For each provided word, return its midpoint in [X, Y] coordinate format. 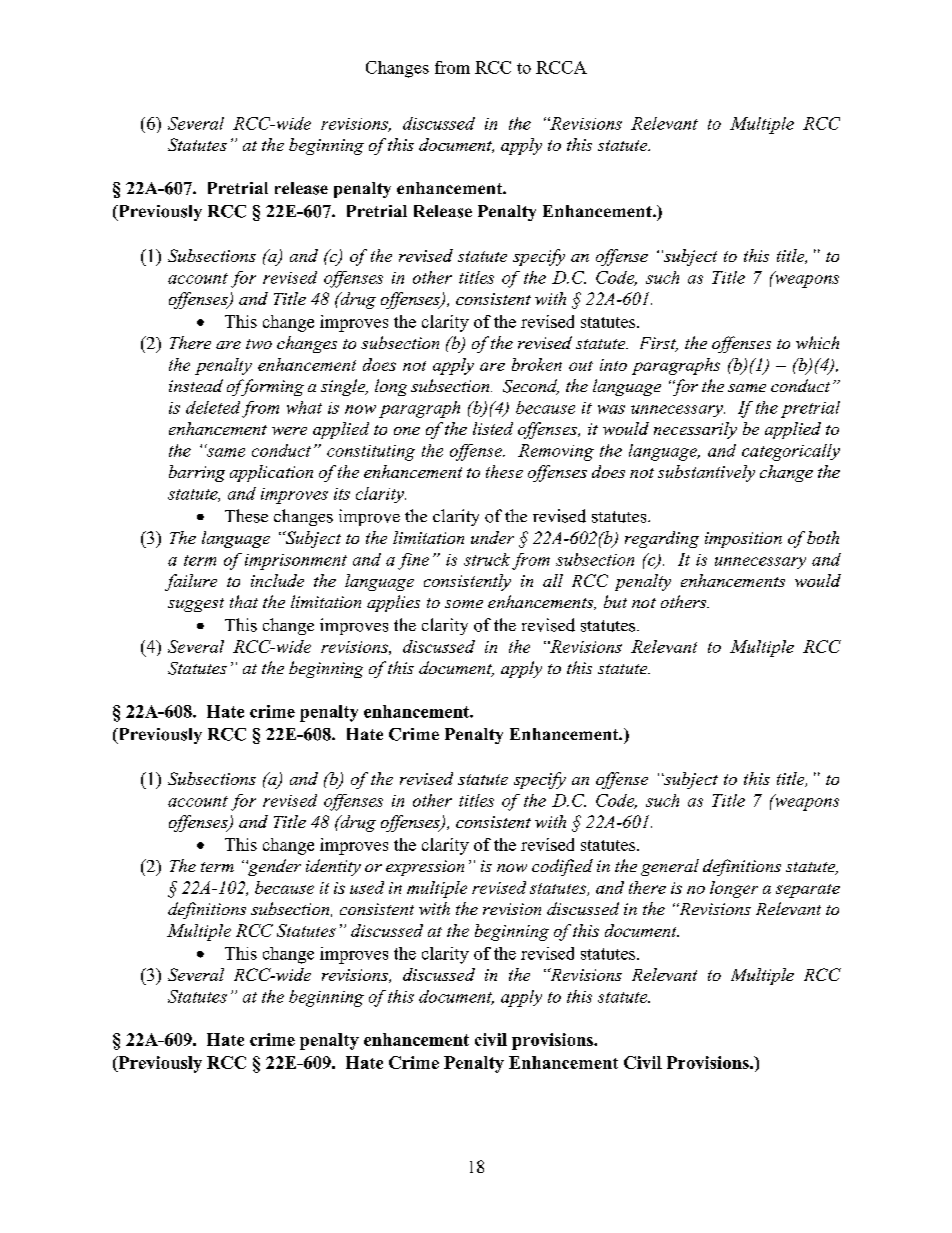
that [244, 601]
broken [537, 364]
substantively [706, 473]
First [659, 344]
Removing [556, 452]
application [271, 473]
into [613, 365]
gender [273, 867]
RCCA [561, 67]
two [259, 344]
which [817, 342]
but [615, 601]
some [464, 604]
